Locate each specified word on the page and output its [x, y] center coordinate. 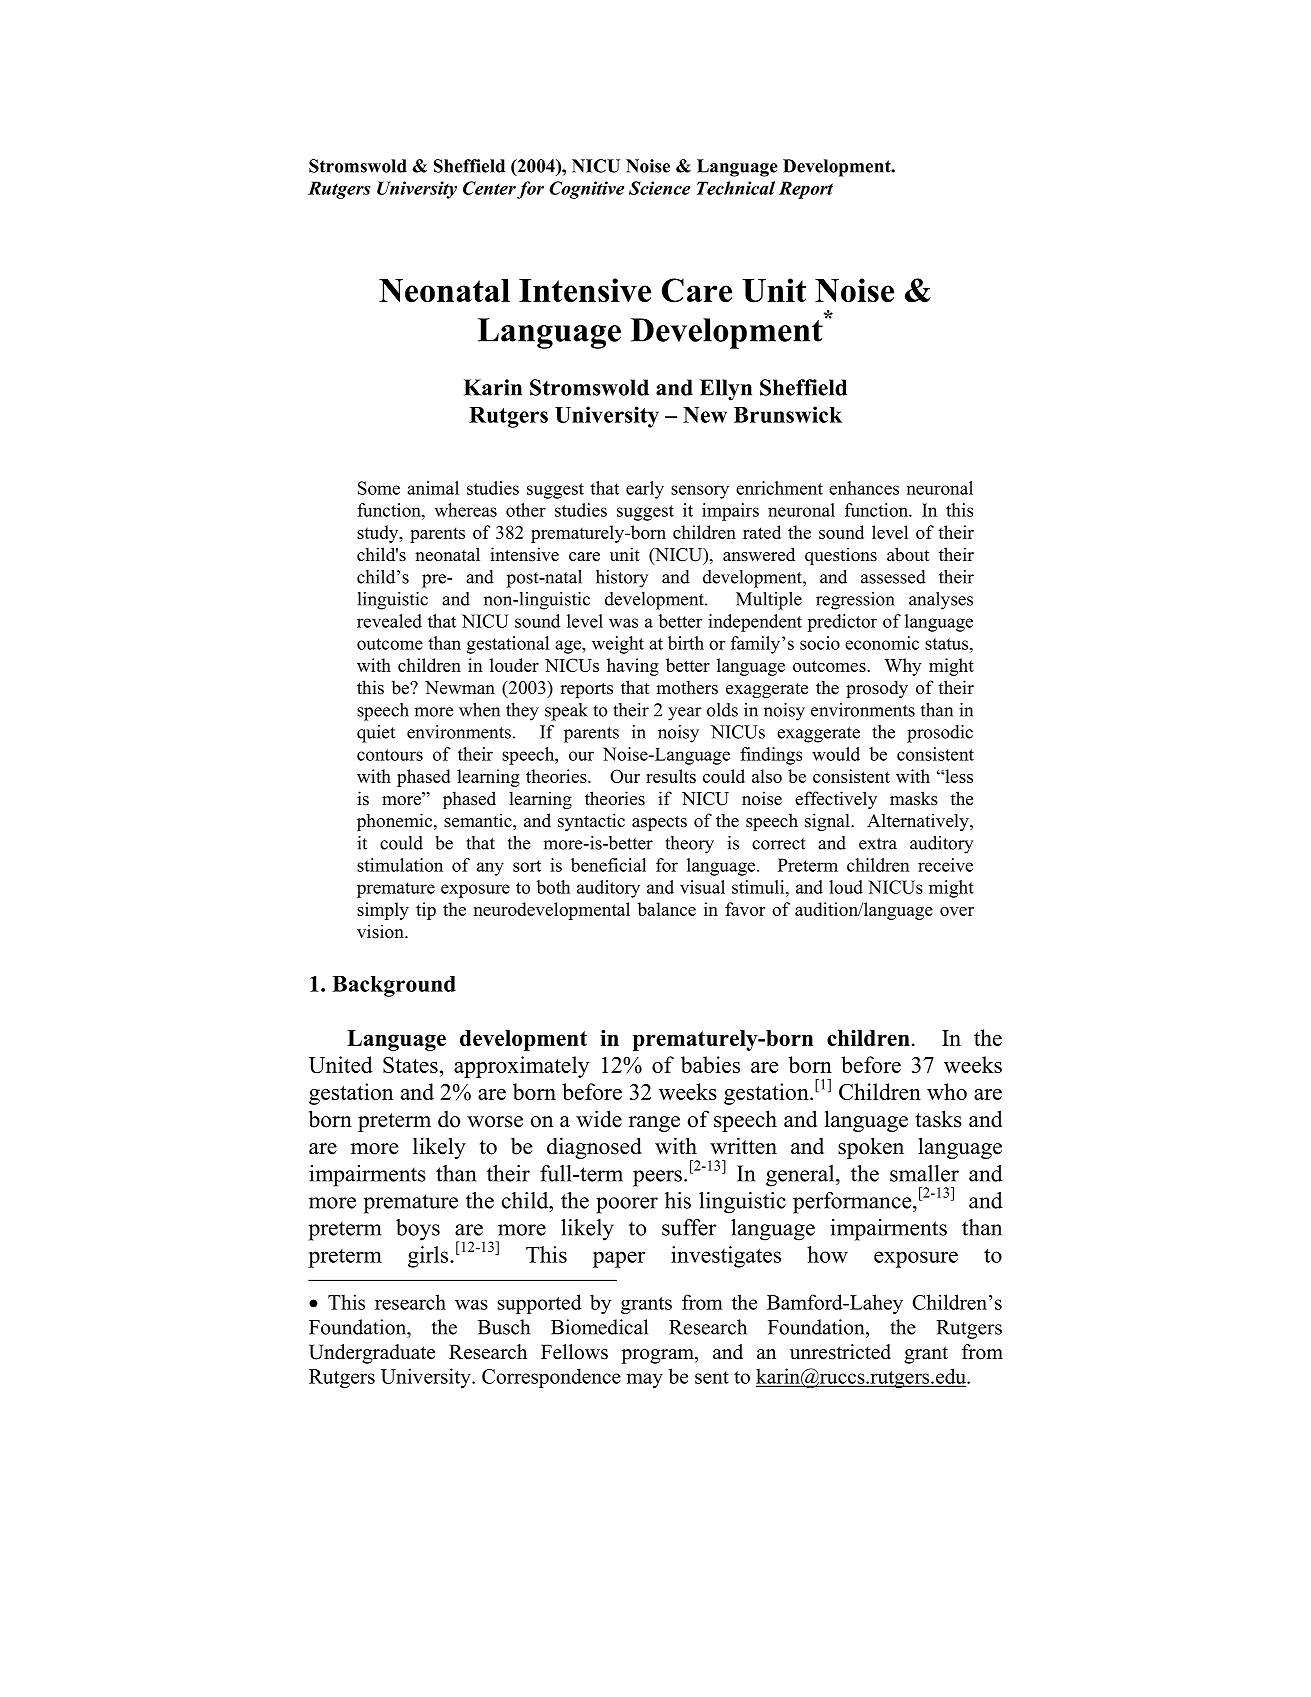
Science [659, 188]
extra [878, 844]
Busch [504, 1327]
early [645, 490]
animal [433, 488]
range [654, 1124]
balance [666, 909]
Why [903, 667]
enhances [864, 488]
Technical [736, 188]
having [633, 667]
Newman [460, 688]
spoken [871, 1148]
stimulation [400, 865]
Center [489, 188]
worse [495, 1122]
